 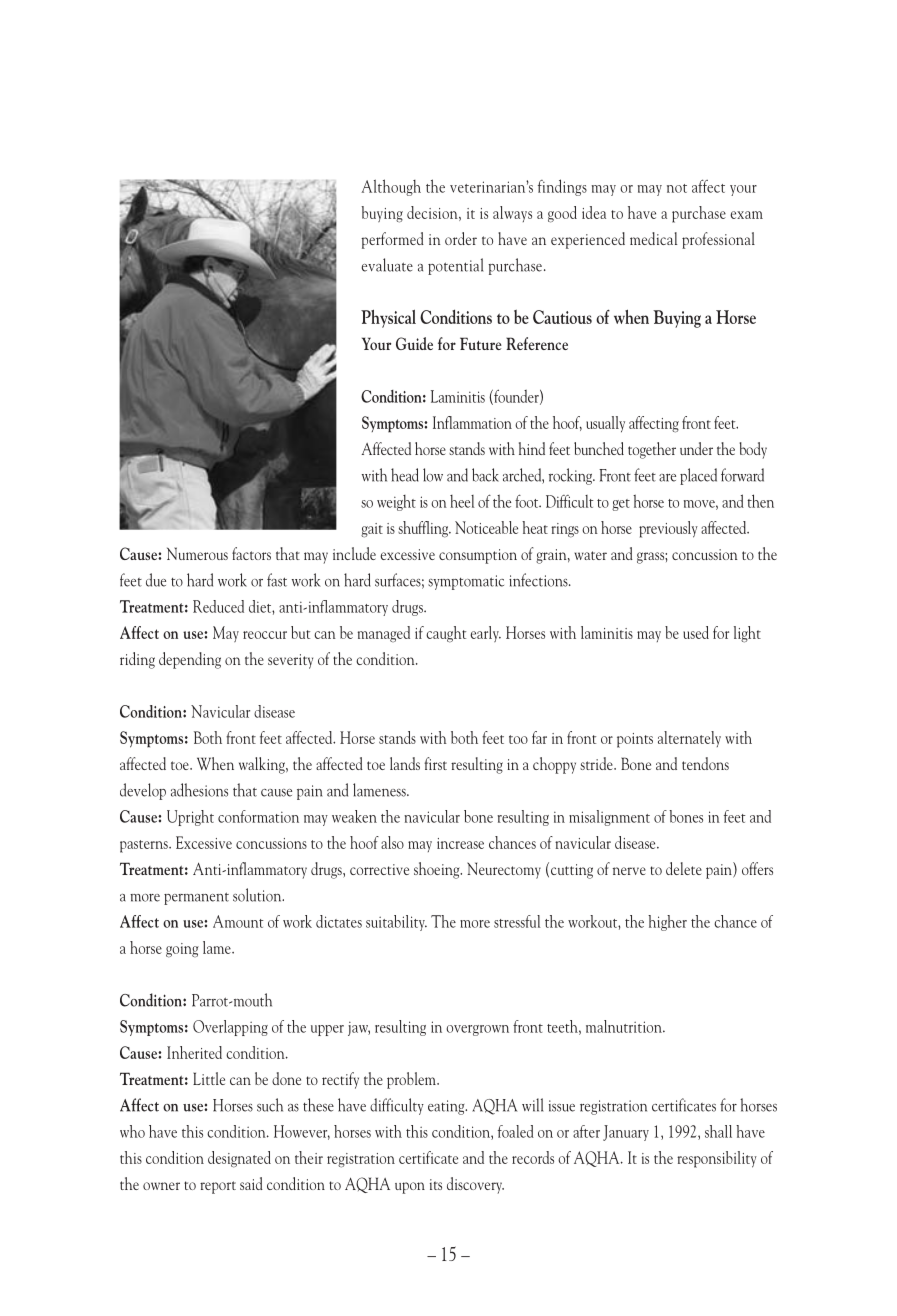 I want to click on Numerous, so click(x=197, y=553).
